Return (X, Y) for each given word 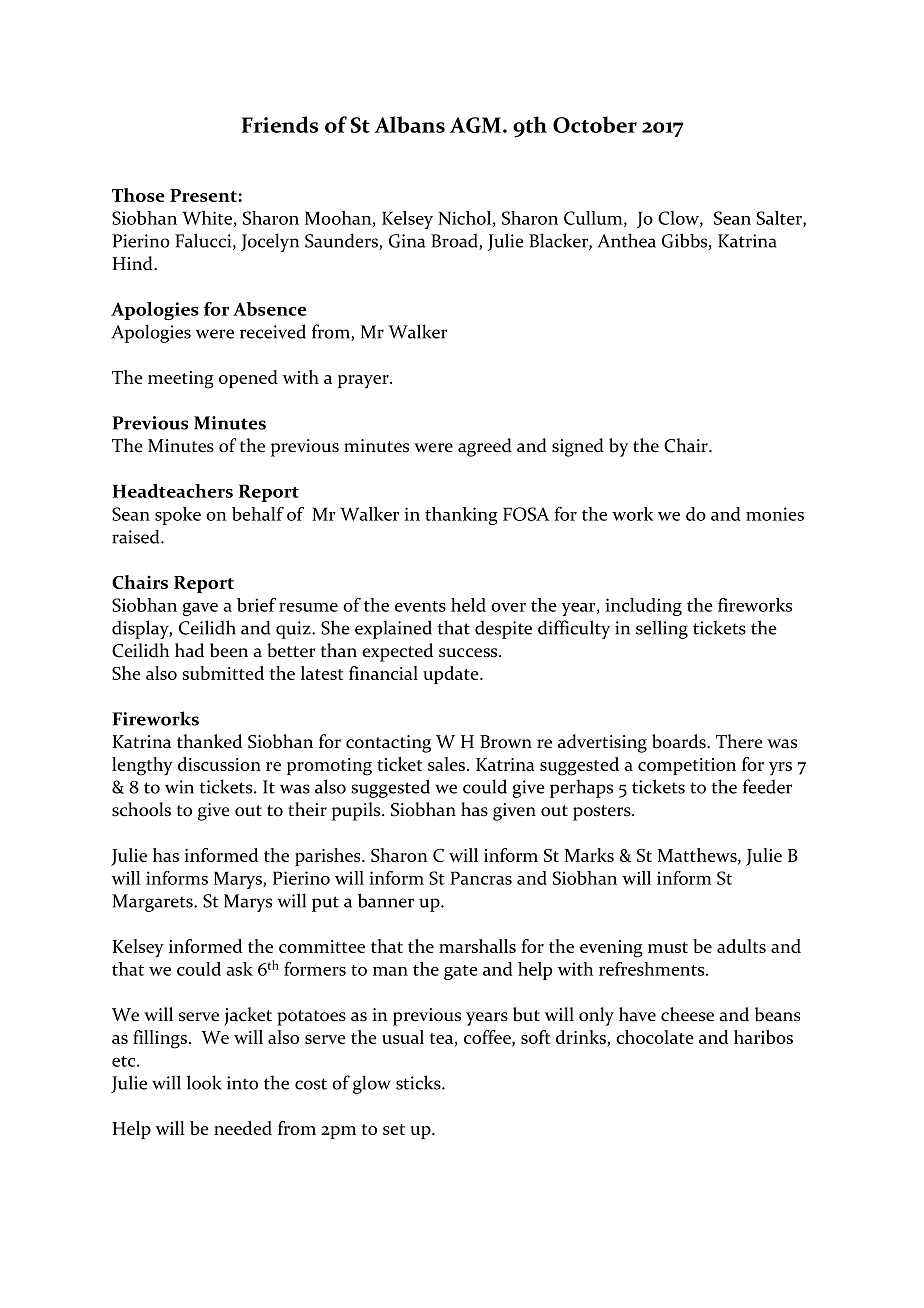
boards (680, 741)
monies (775, 514)
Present (204, 195)
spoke (178, 516)
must (668, 947)
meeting (181, 380)
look (204, 1082)
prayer (364, 382)
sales (448, 764)
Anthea (626, 240)
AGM (475, 125)
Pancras (481, 878)
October (595, 124)
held (468, 605)
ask (239, 969)
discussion (219, 764)
